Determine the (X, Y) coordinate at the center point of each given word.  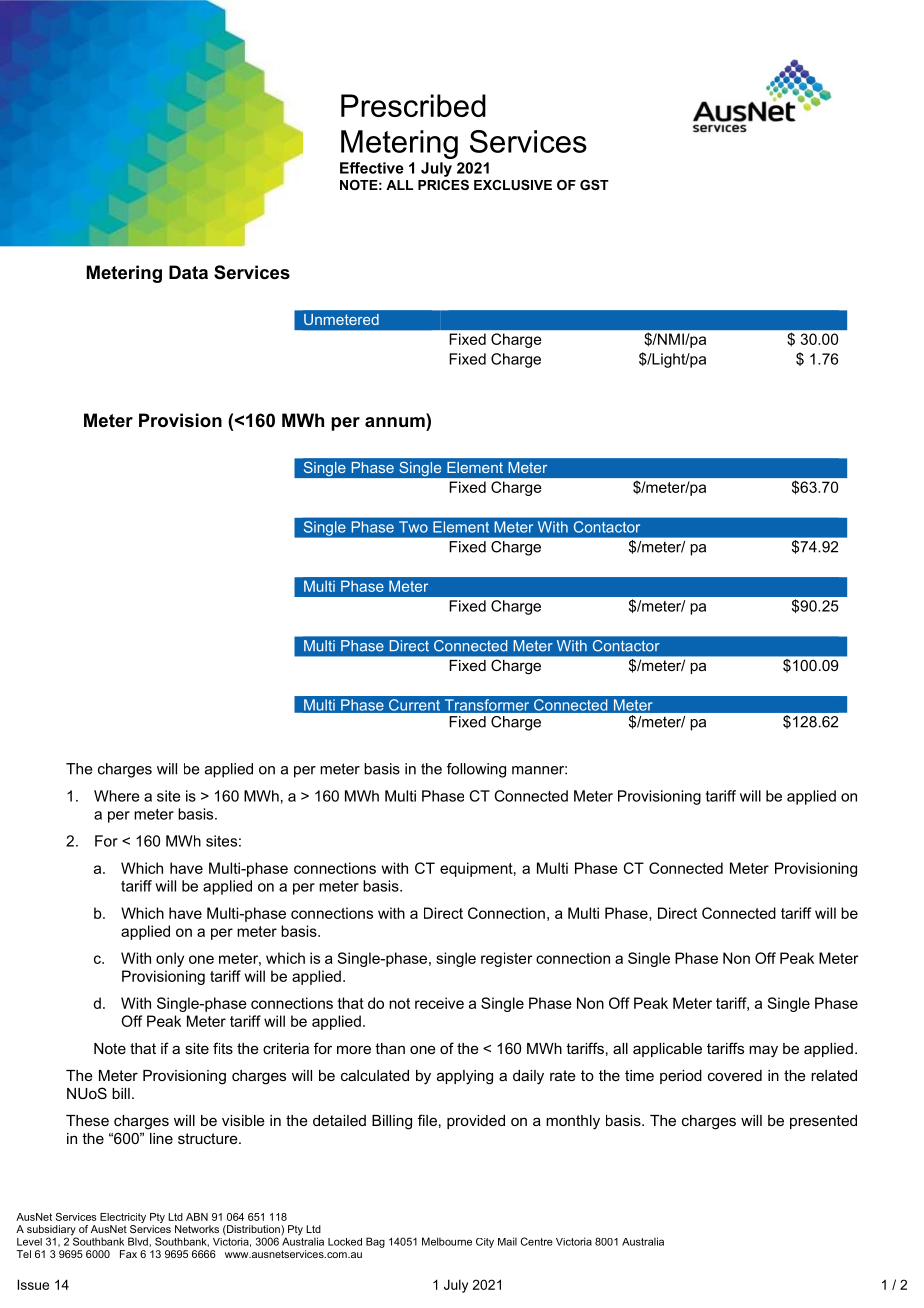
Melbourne (447, 1241)
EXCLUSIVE (513, 185)
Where (117, 796)
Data (188, 272)
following (476, 770)
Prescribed (413, 105)
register (506, 959)
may (763, 1051)
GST (594, 185)
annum (396, 420)
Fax (128, 1254)
